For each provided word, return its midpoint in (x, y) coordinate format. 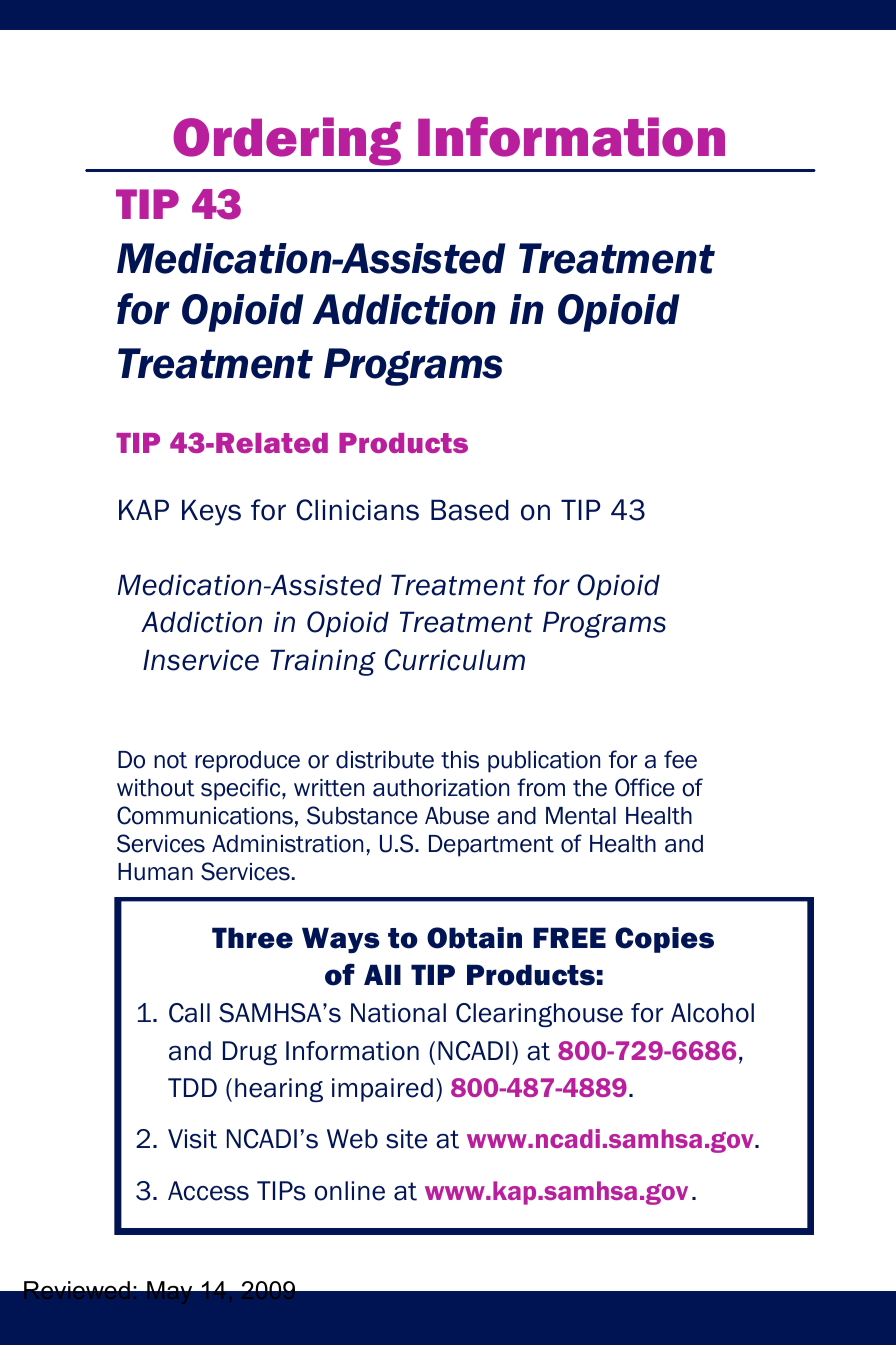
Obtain (474, 938)
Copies (664, 940)
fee (680, 759)
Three (252, 938)
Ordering (287, 141)
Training (323, 662)
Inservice (201, 660)
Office (645, 787)
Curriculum (455, 660)
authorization (441, 788)
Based (470, 510)
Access (208, 1191)
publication (544, 762)
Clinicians (358, 510)
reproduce (247, 762)
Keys (211, 512)
